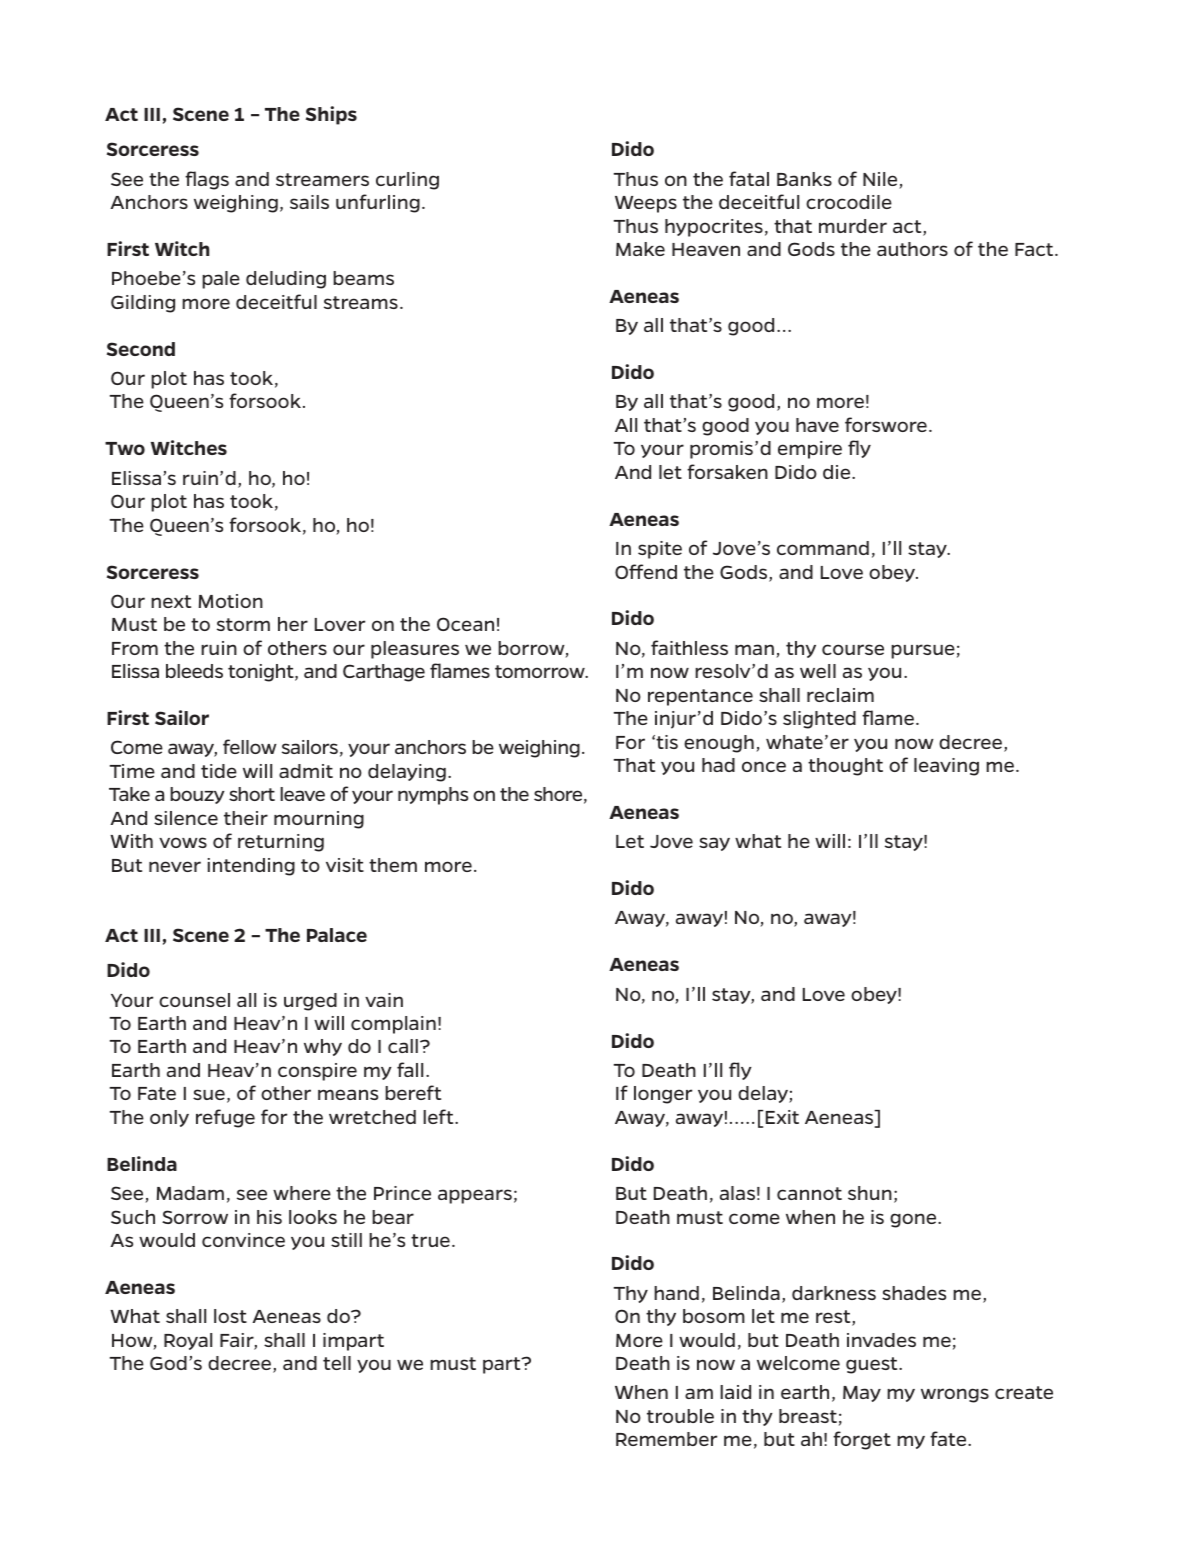 This document has height=1548, width=1196. What do you see at coordinates (946, 767) in the document?
I see `leaving` at bounding box center [946, 767].
